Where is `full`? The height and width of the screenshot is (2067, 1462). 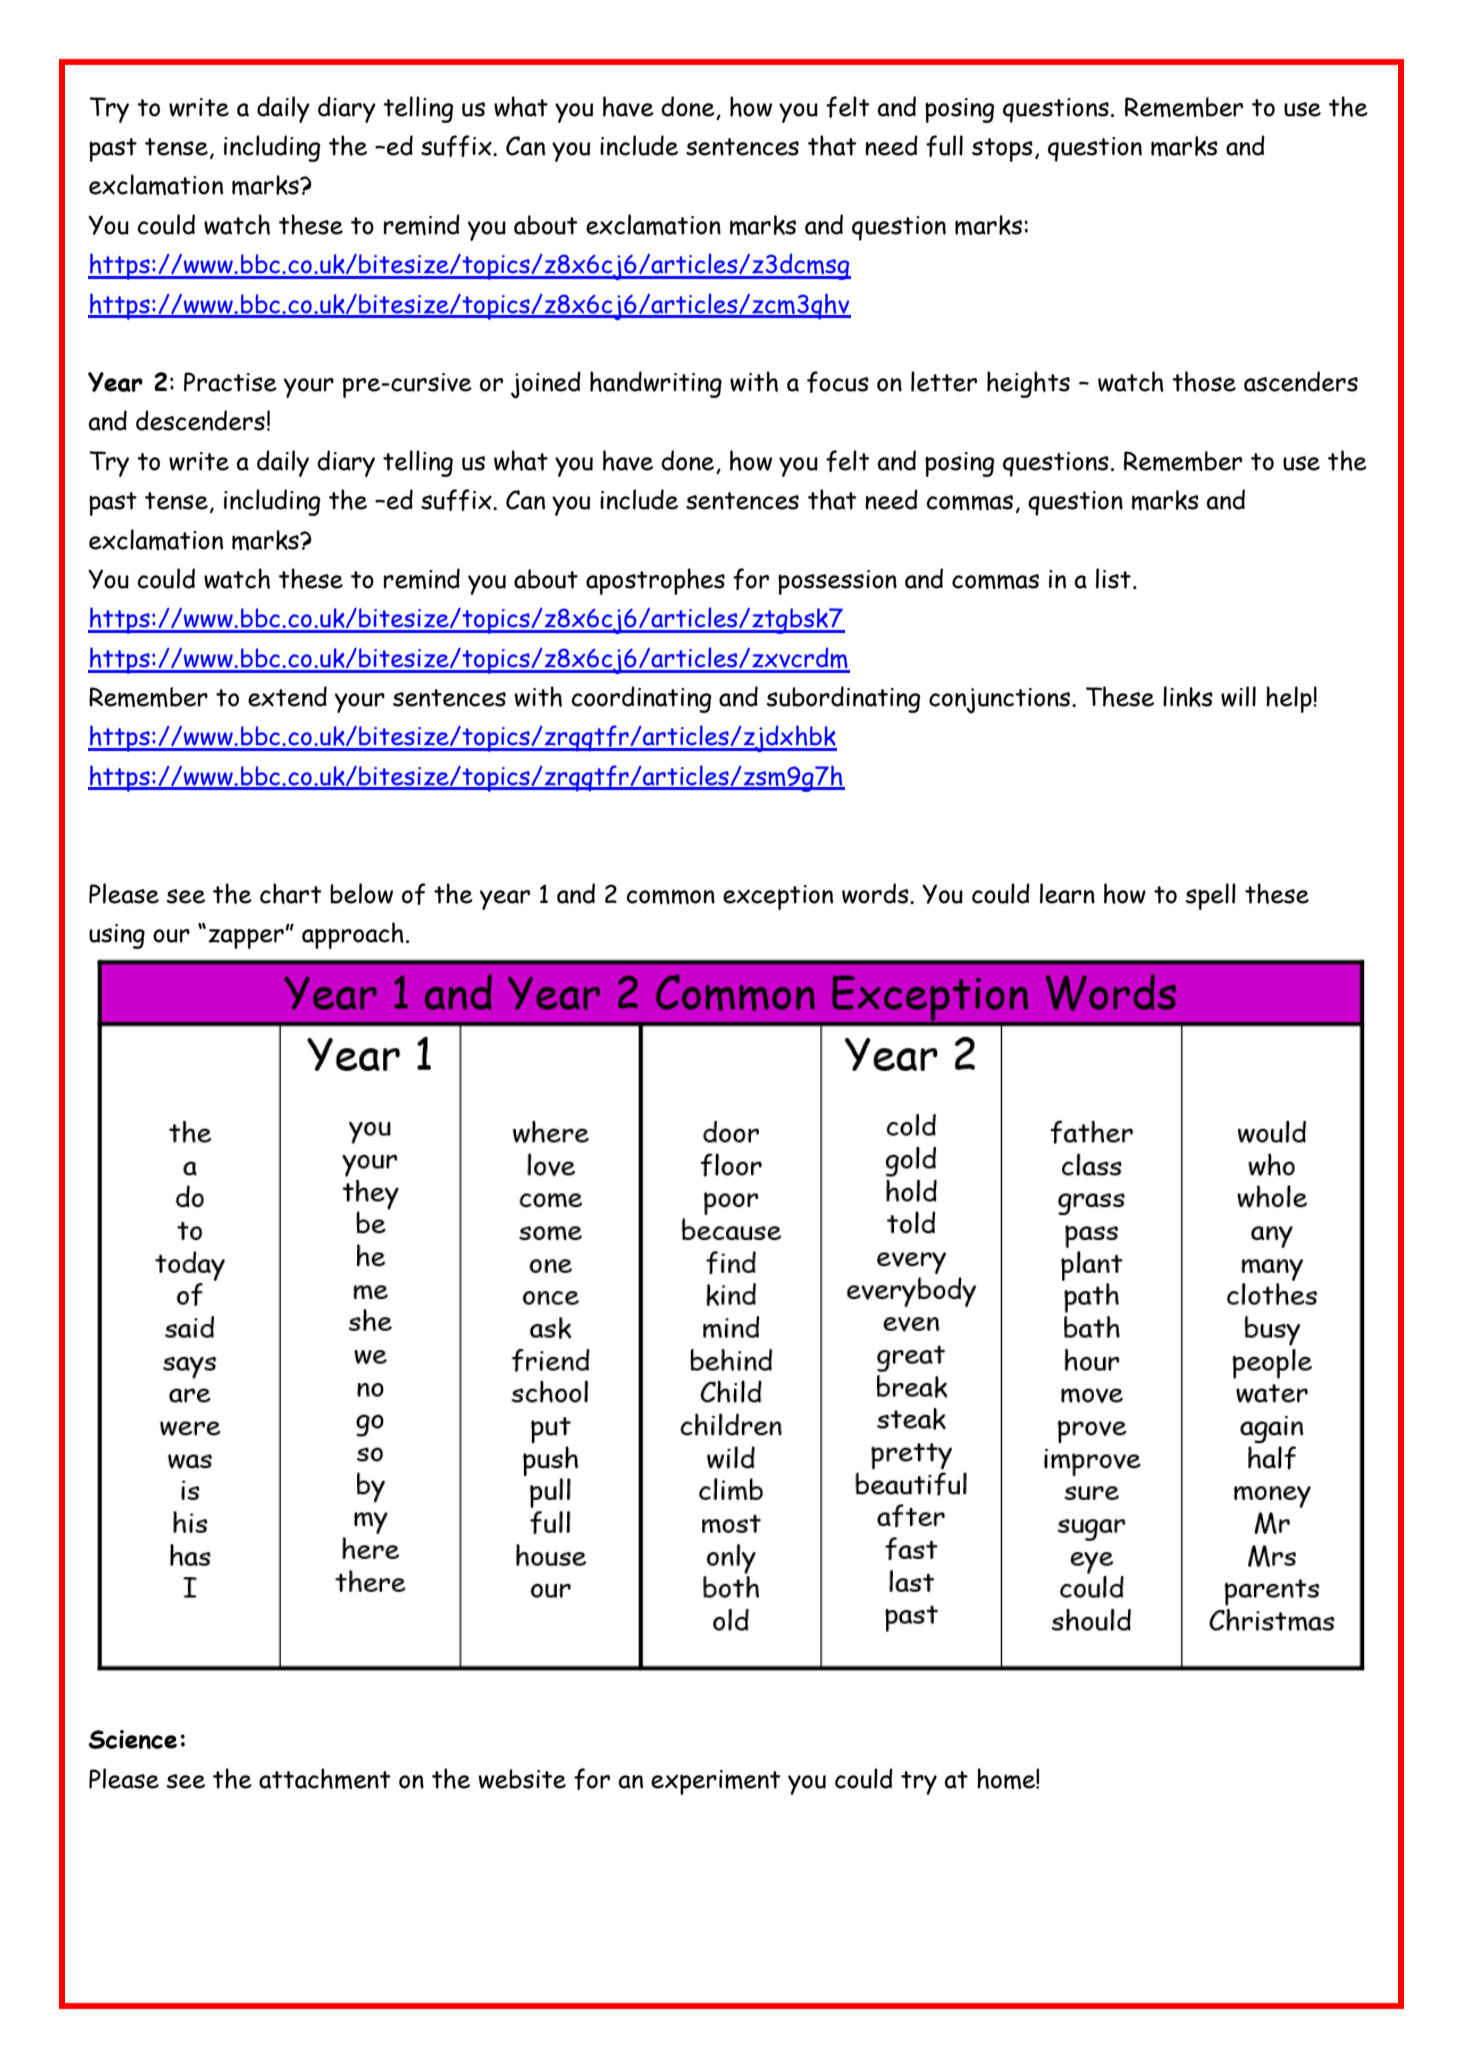
full is located at coordinates (944, 146).
